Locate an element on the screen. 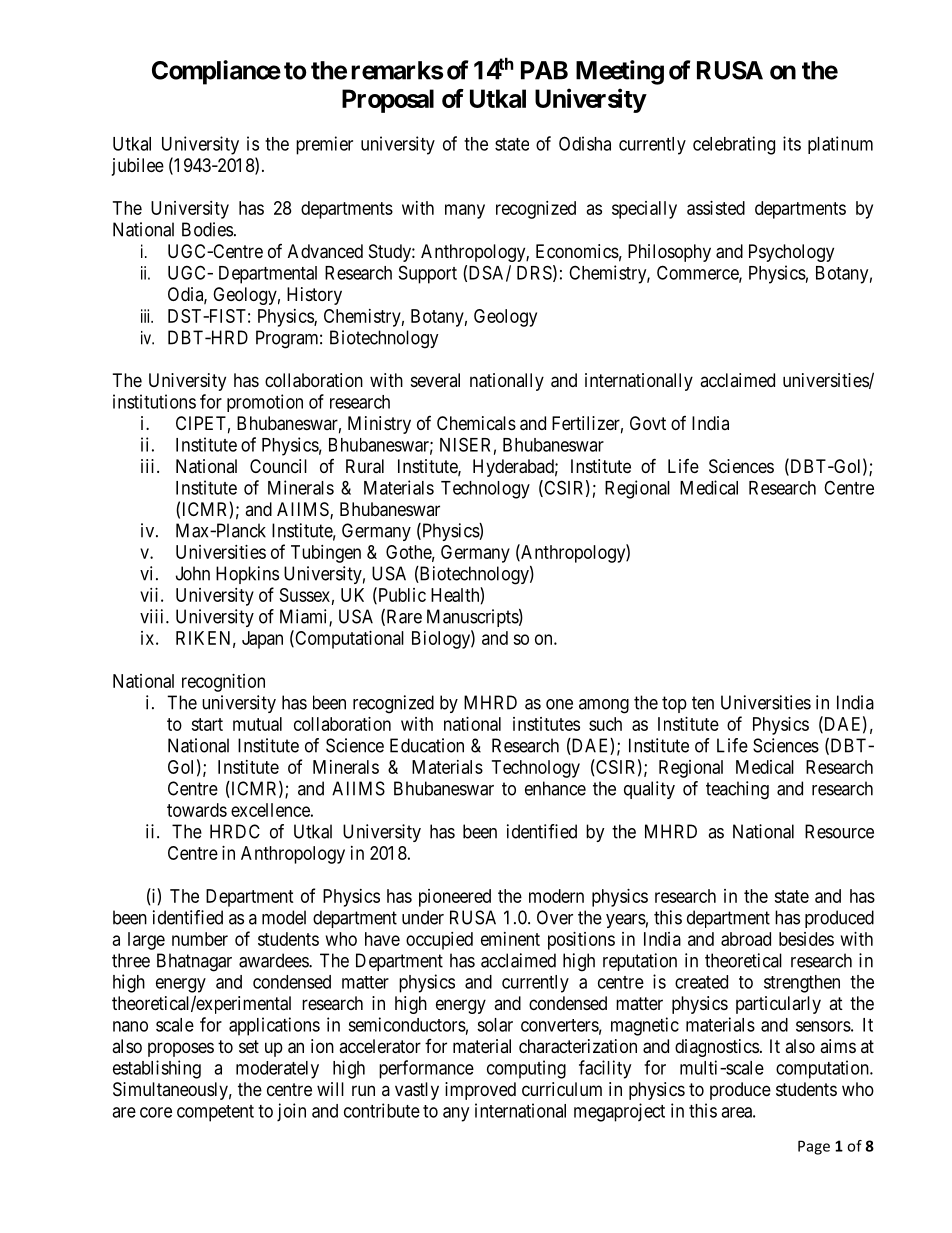 The width and height of the screenshot is (952, 1233). celebrating is located at coordinates (734, 145).
